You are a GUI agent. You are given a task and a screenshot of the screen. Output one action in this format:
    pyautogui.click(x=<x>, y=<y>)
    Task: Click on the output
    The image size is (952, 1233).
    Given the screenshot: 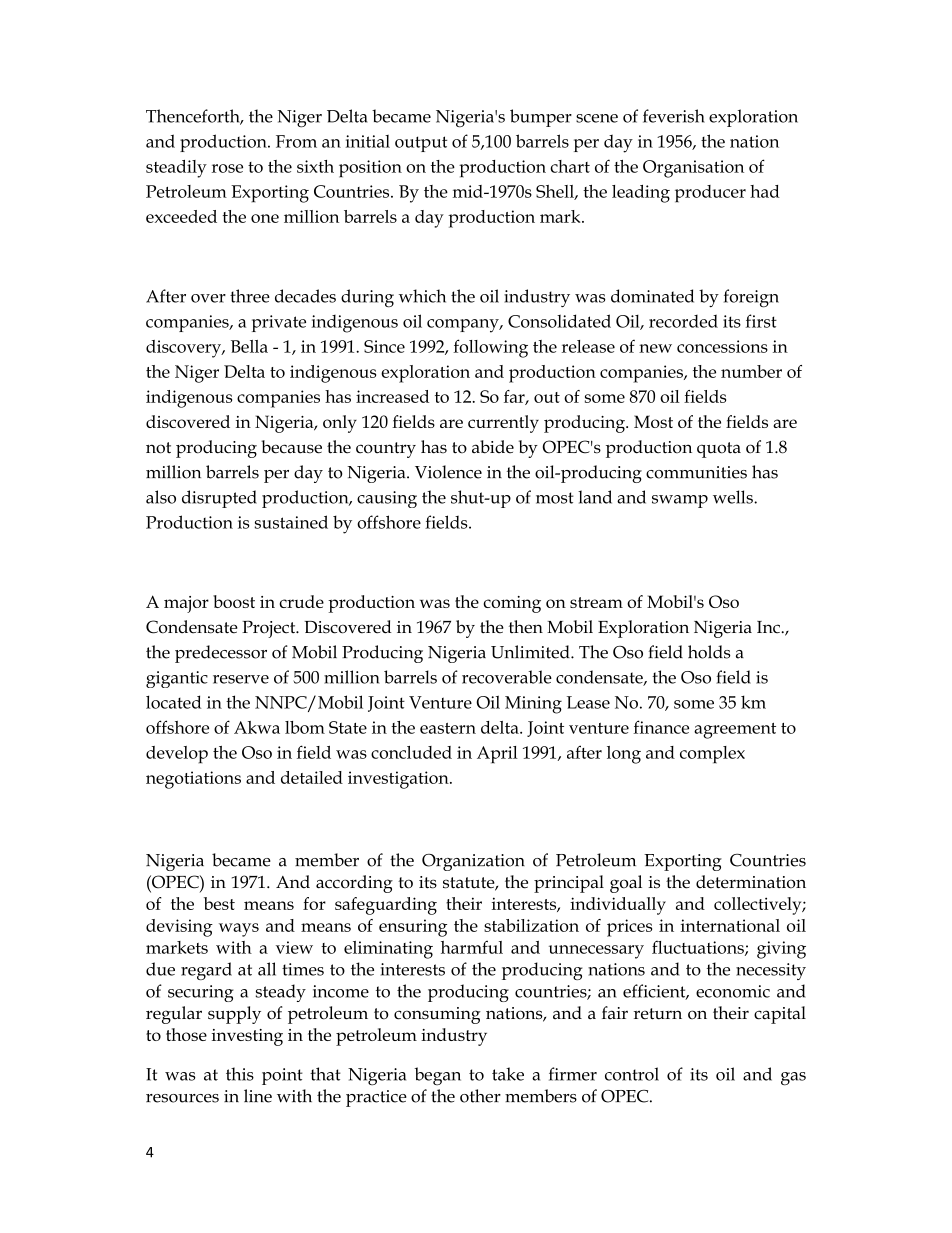 What is the action you would take?
    pyautogui.click(x=421, y=144)
